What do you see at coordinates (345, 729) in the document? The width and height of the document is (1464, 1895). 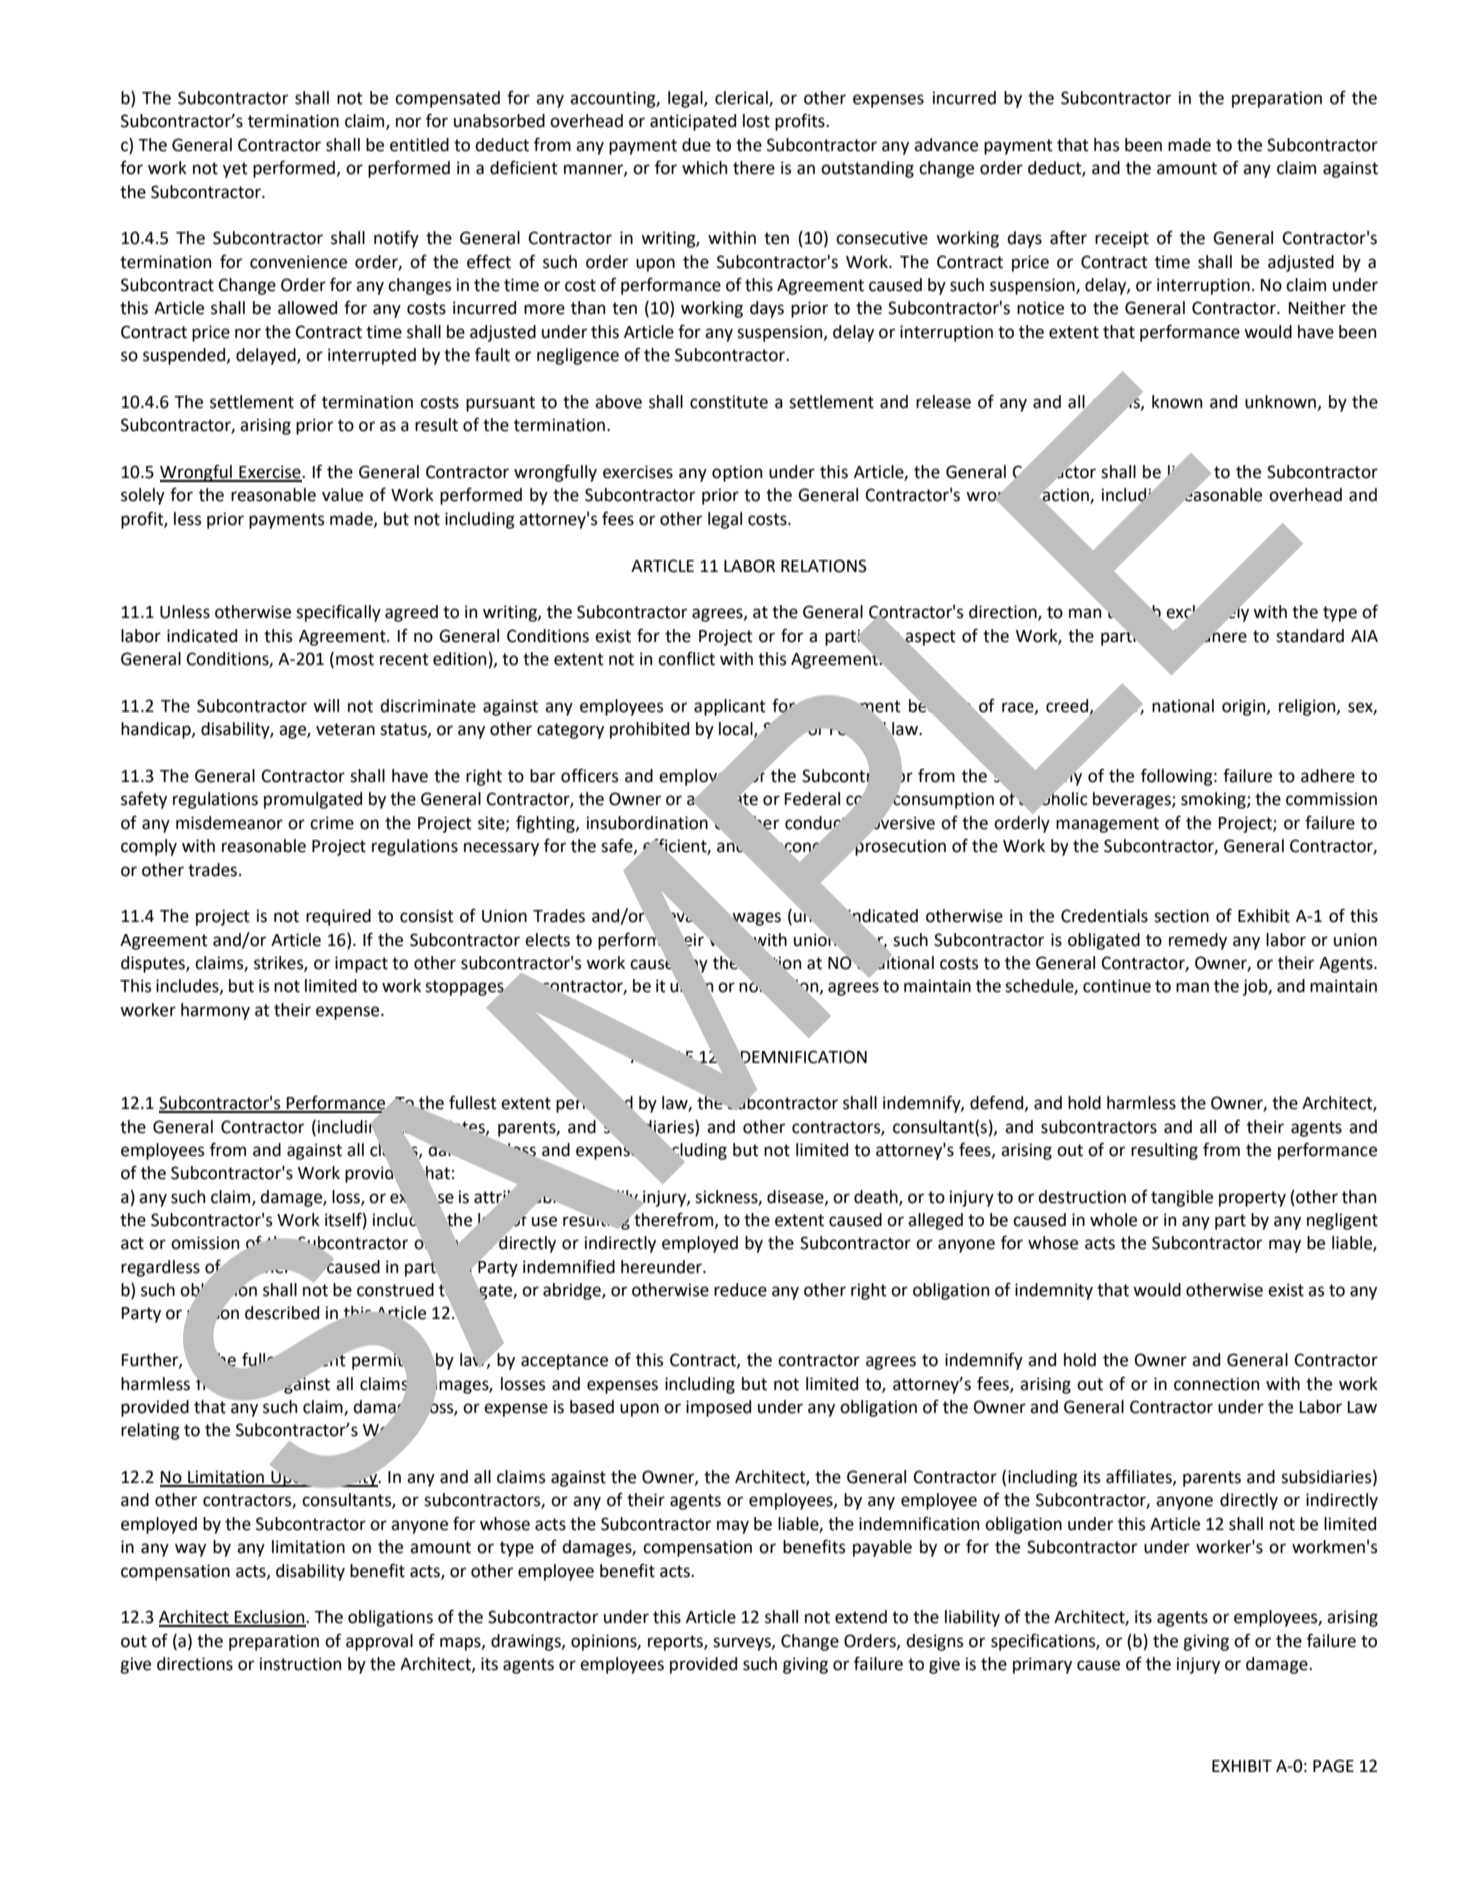 I see `veteran` at bounding box center [345, 729].
